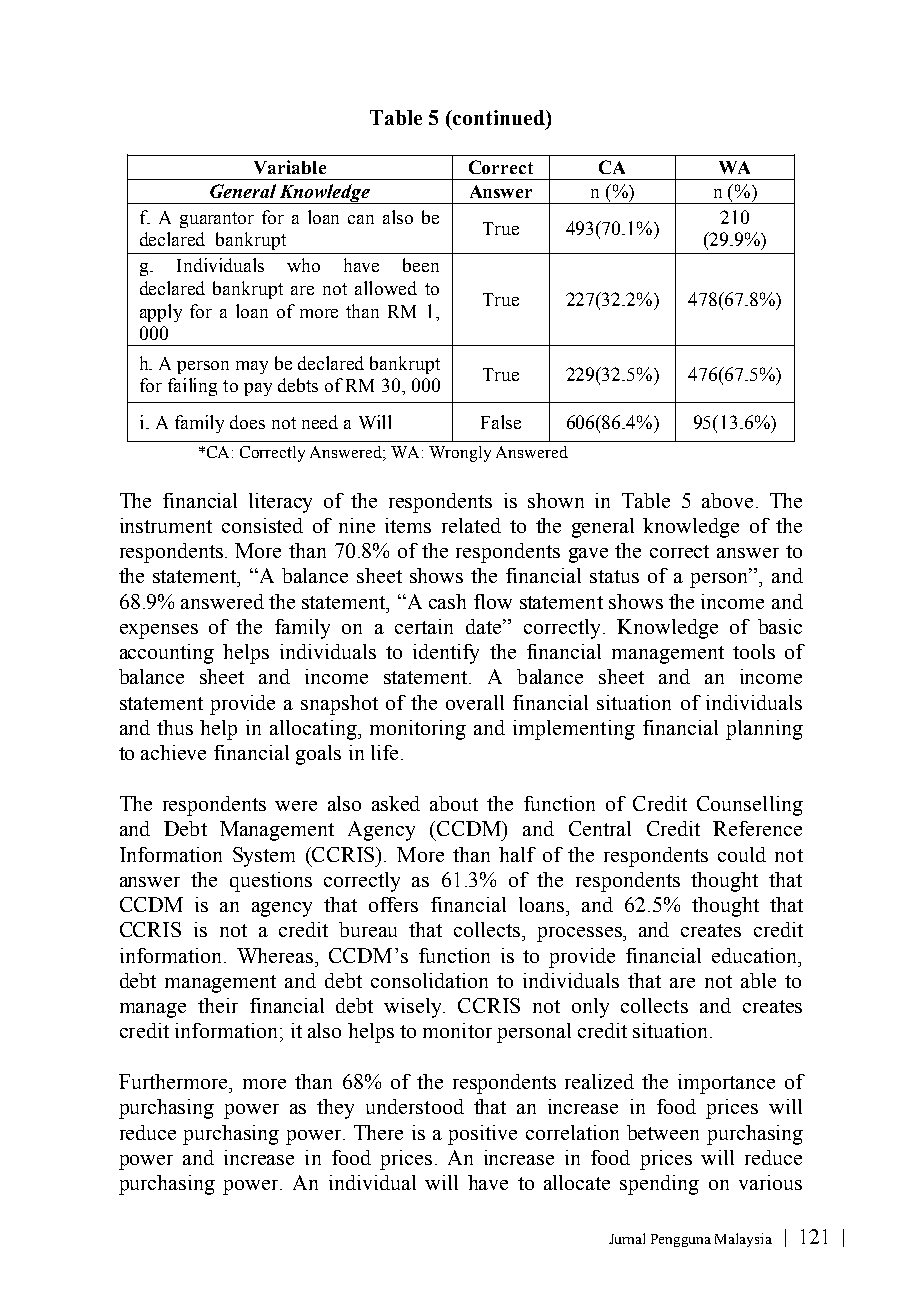 The width and height of the document is (924, 1308). What do you see at coordinates (475, 702) in the document?
I see `overall` at bounding box center [475, 702].
